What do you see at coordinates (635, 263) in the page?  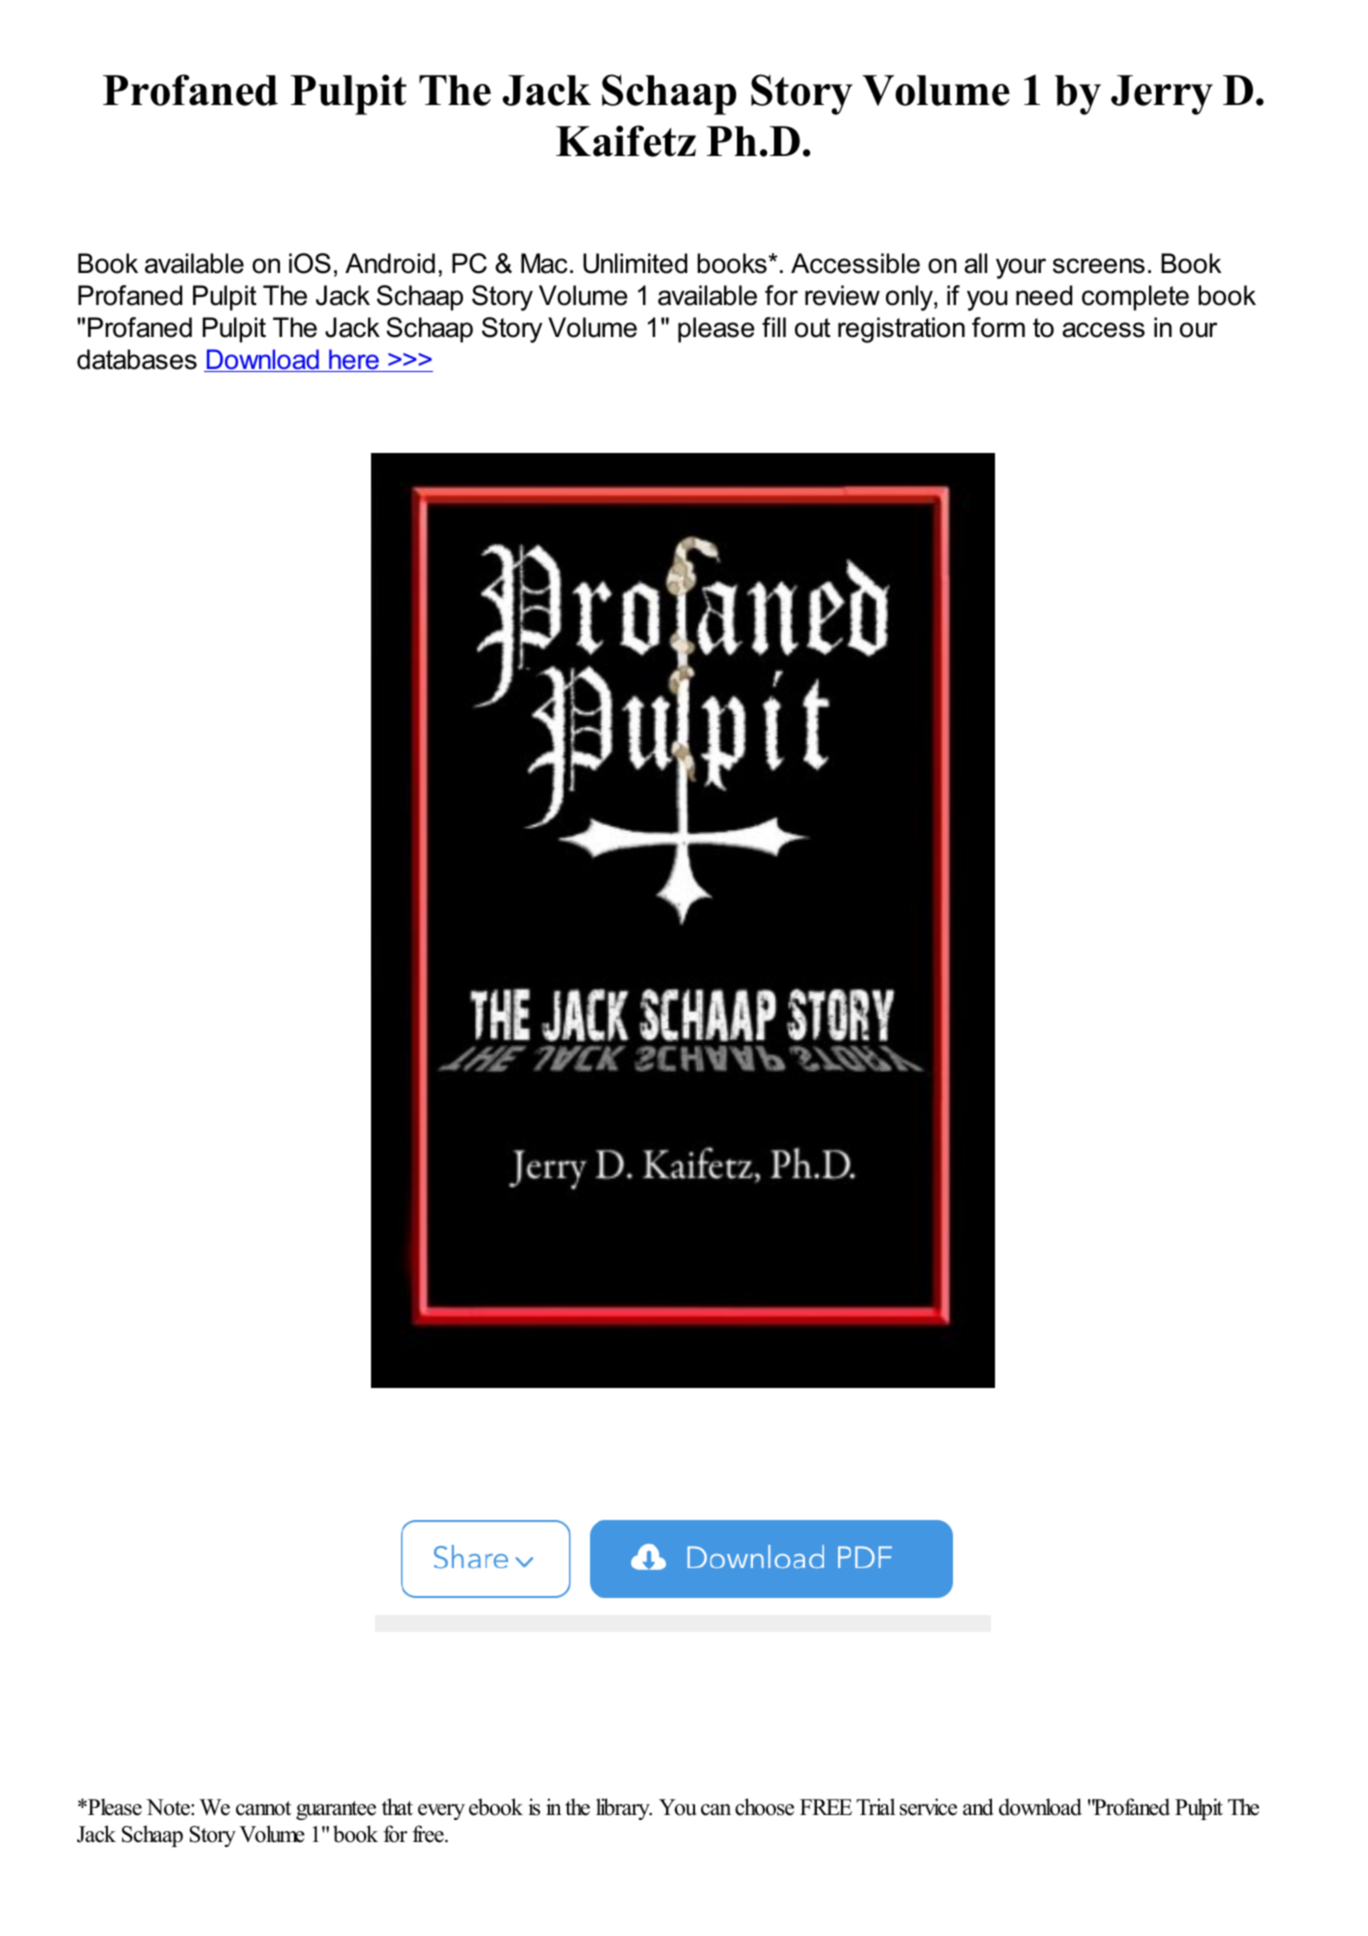 I see `Unlimited` at bounding box center [635, 263].
